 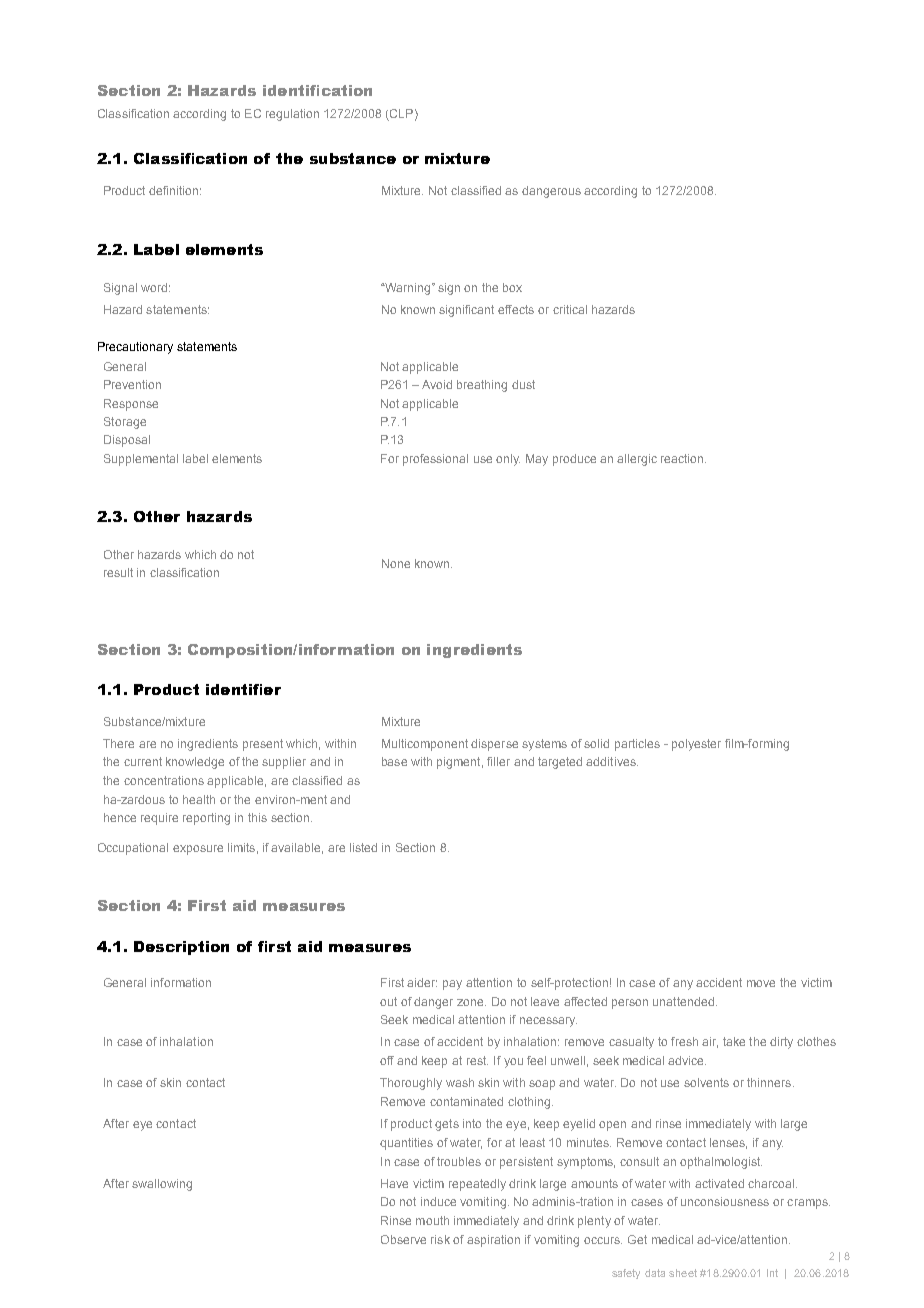 I want to click on reaction, so click(x=683, y=458).
